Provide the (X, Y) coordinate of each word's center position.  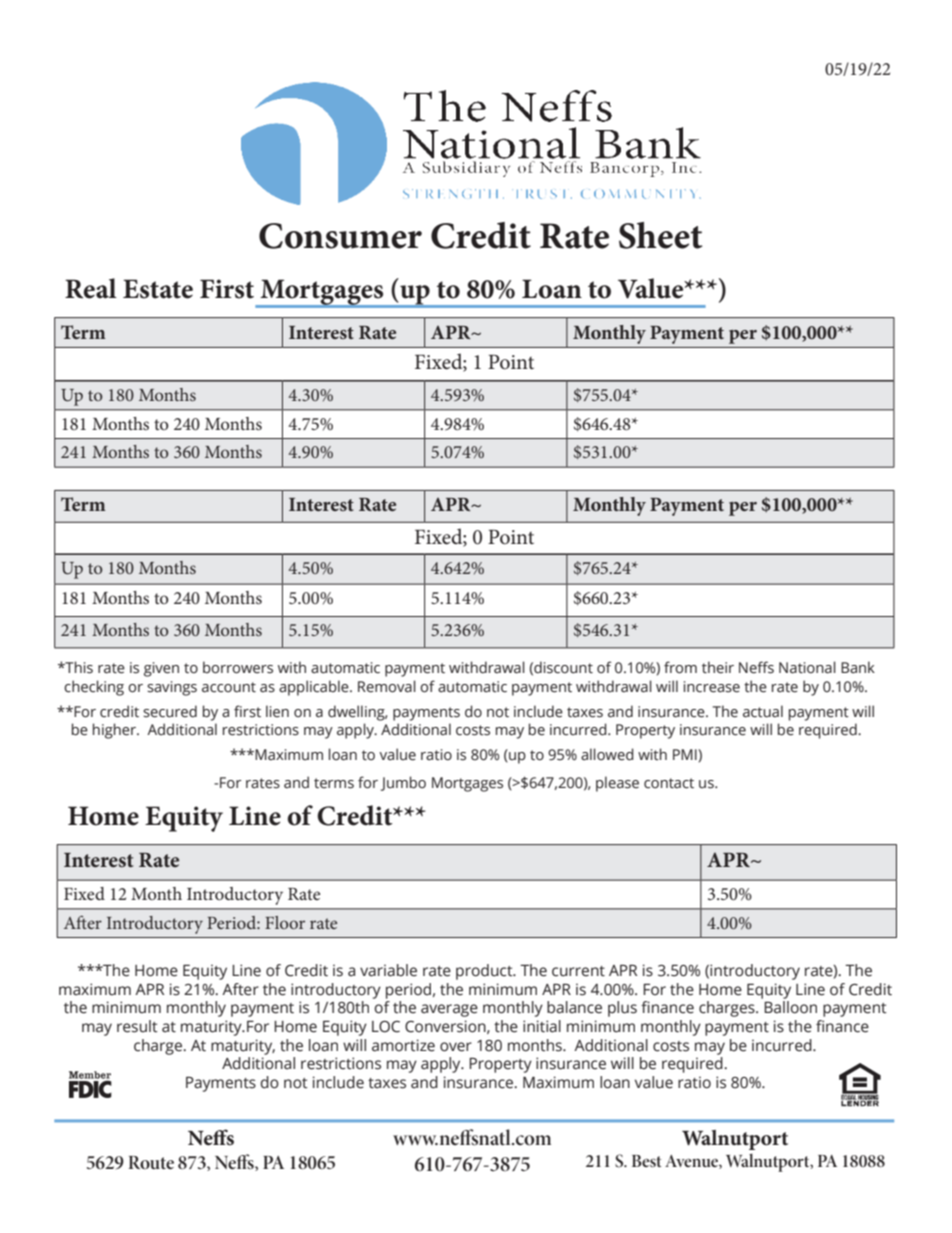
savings (172, 688)
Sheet (661, 235)
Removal (387, 686)
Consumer (340, 236)
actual (763, 711)
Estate (158, 289)
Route (151, 1163)
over (456, 1047)
